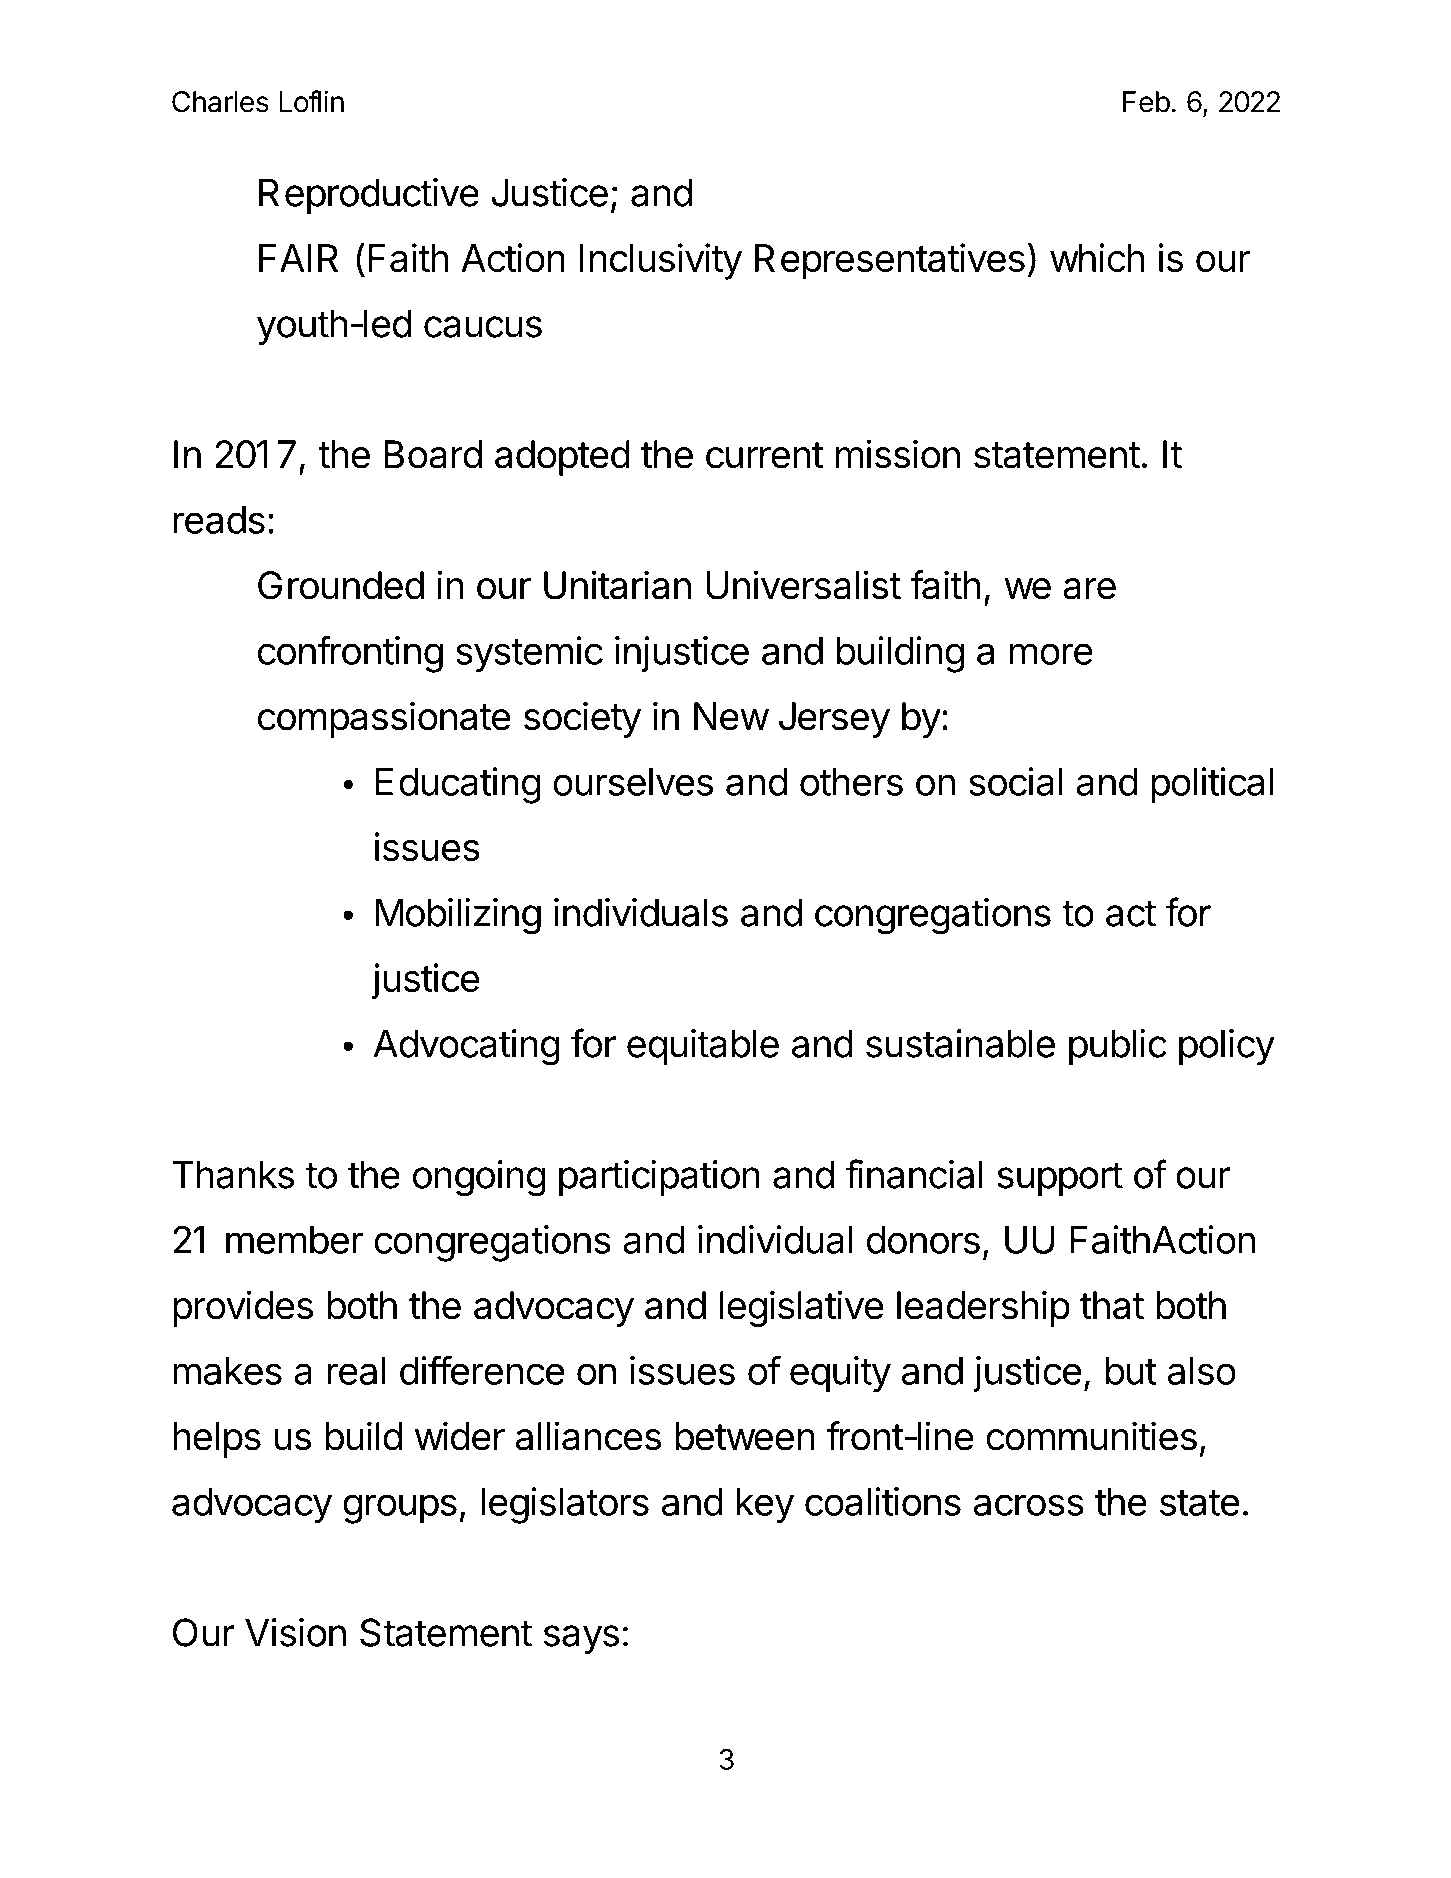 The height and width of the document is (1878, 1451). Describe the element at coordinates (661, 261) in the document. I see `Inclusivity` at that location.
